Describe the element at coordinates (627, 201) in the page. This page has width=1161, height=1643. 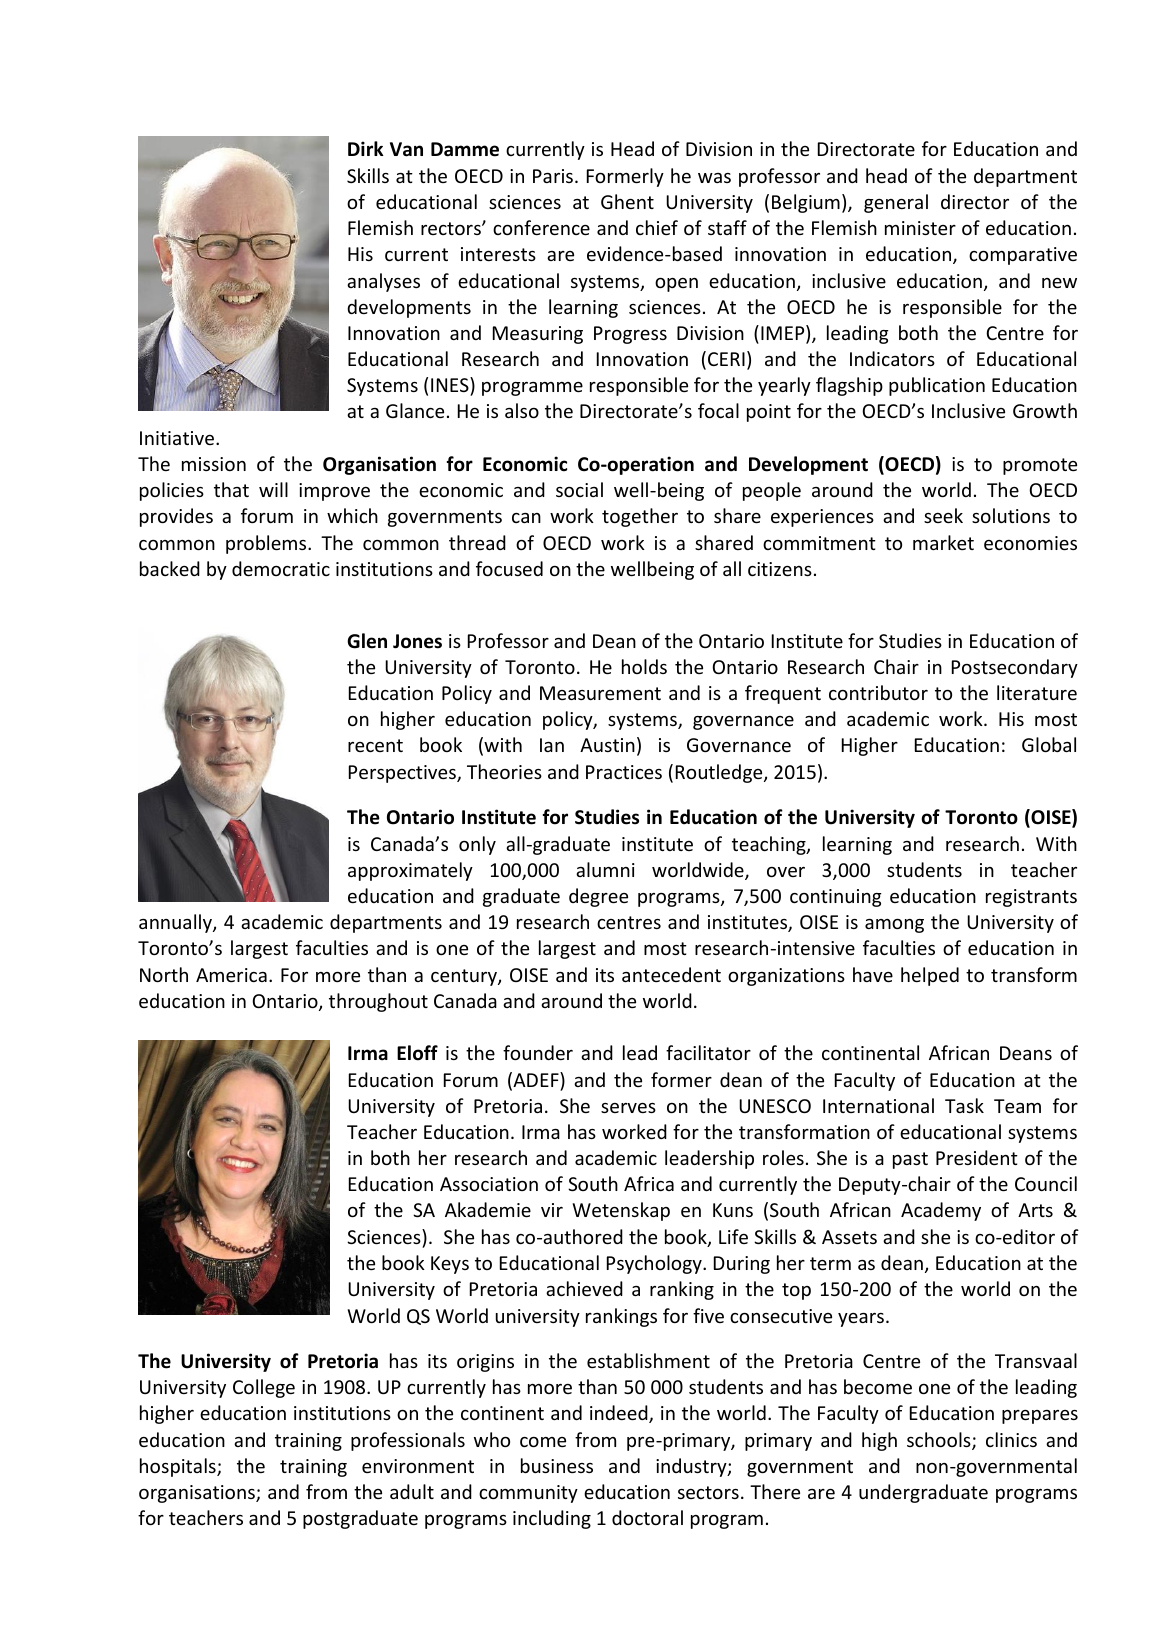
I see `Ghent` at that location.
